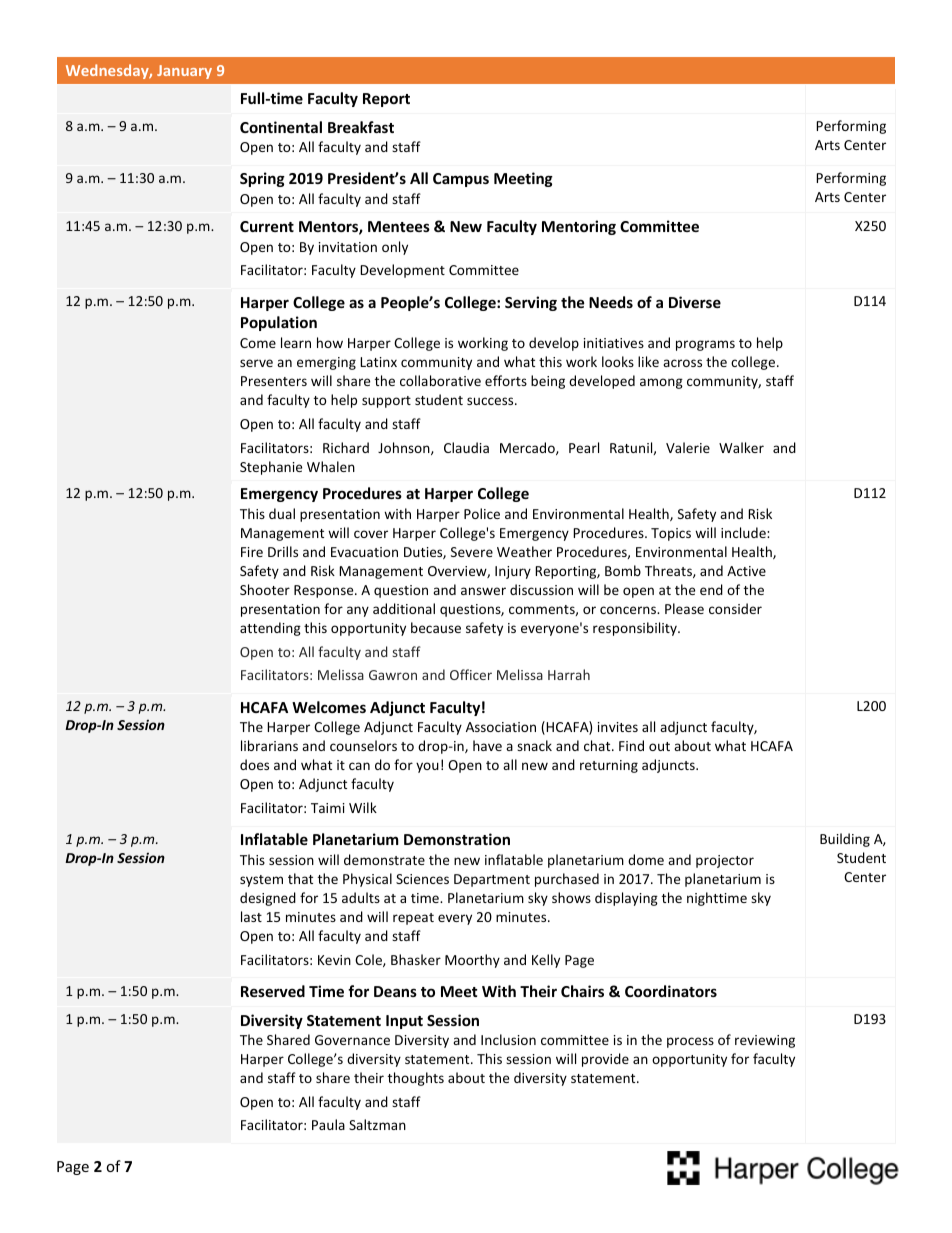  Describe the element at coordinates (328, 1124) in the image. I see `Paula` at that location.
